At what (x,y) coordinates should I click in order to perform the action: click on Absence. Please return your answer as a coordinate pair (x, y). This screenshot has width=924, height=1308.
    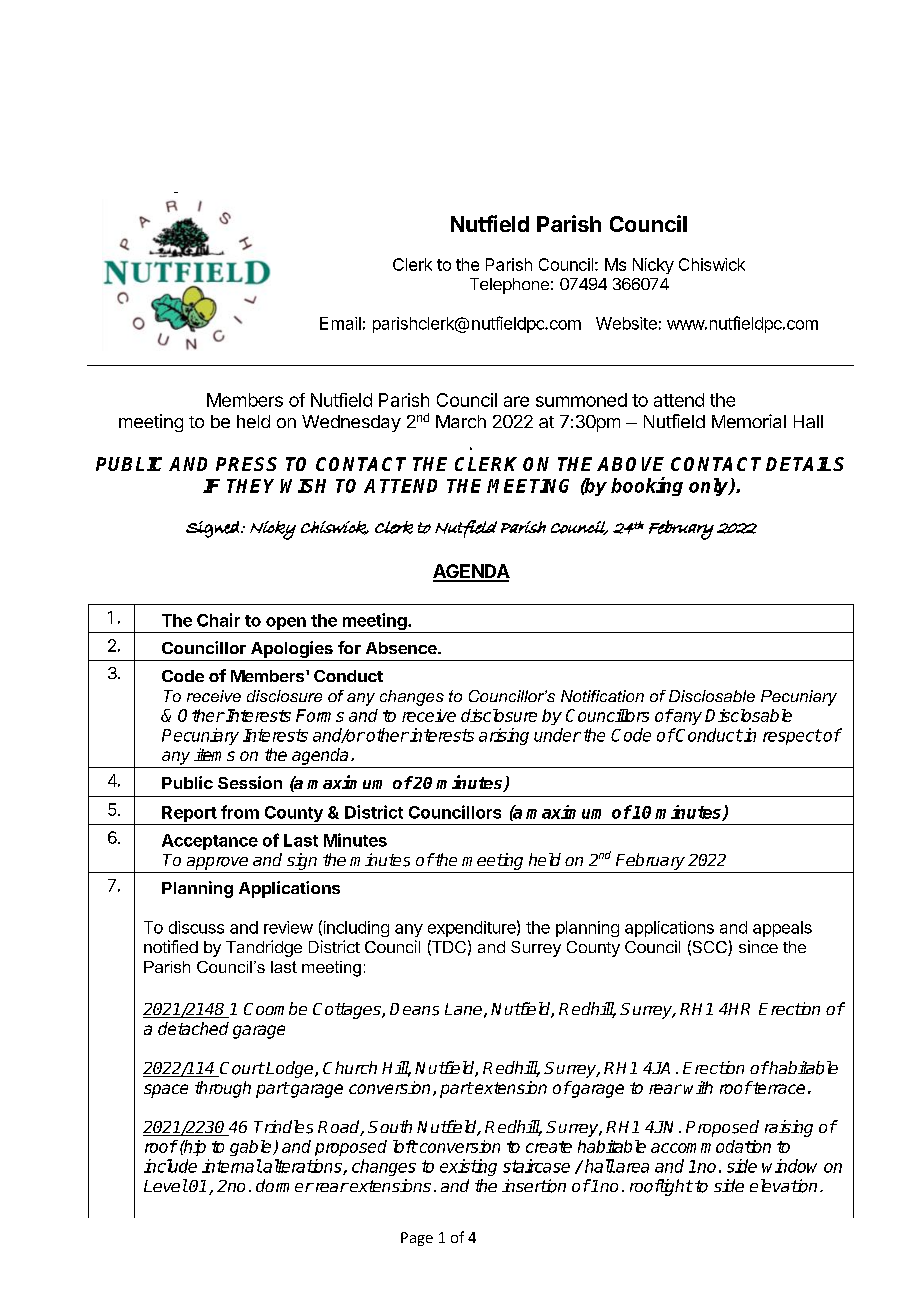
    Looking at the image, I should click on (402, 648).
